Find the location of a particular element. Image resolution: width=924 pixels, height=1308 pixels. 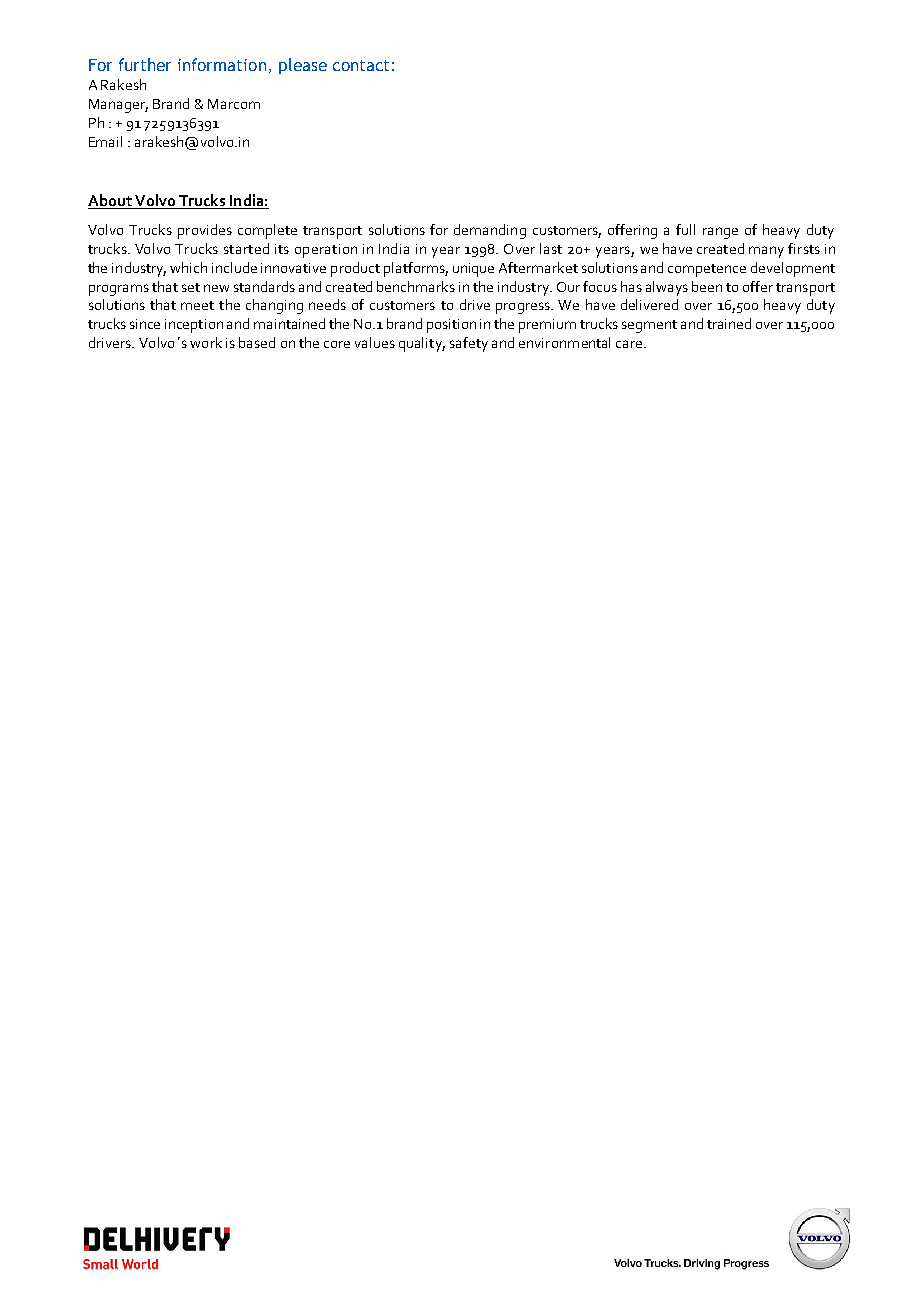

complete is located at coordinates (267, 231).
